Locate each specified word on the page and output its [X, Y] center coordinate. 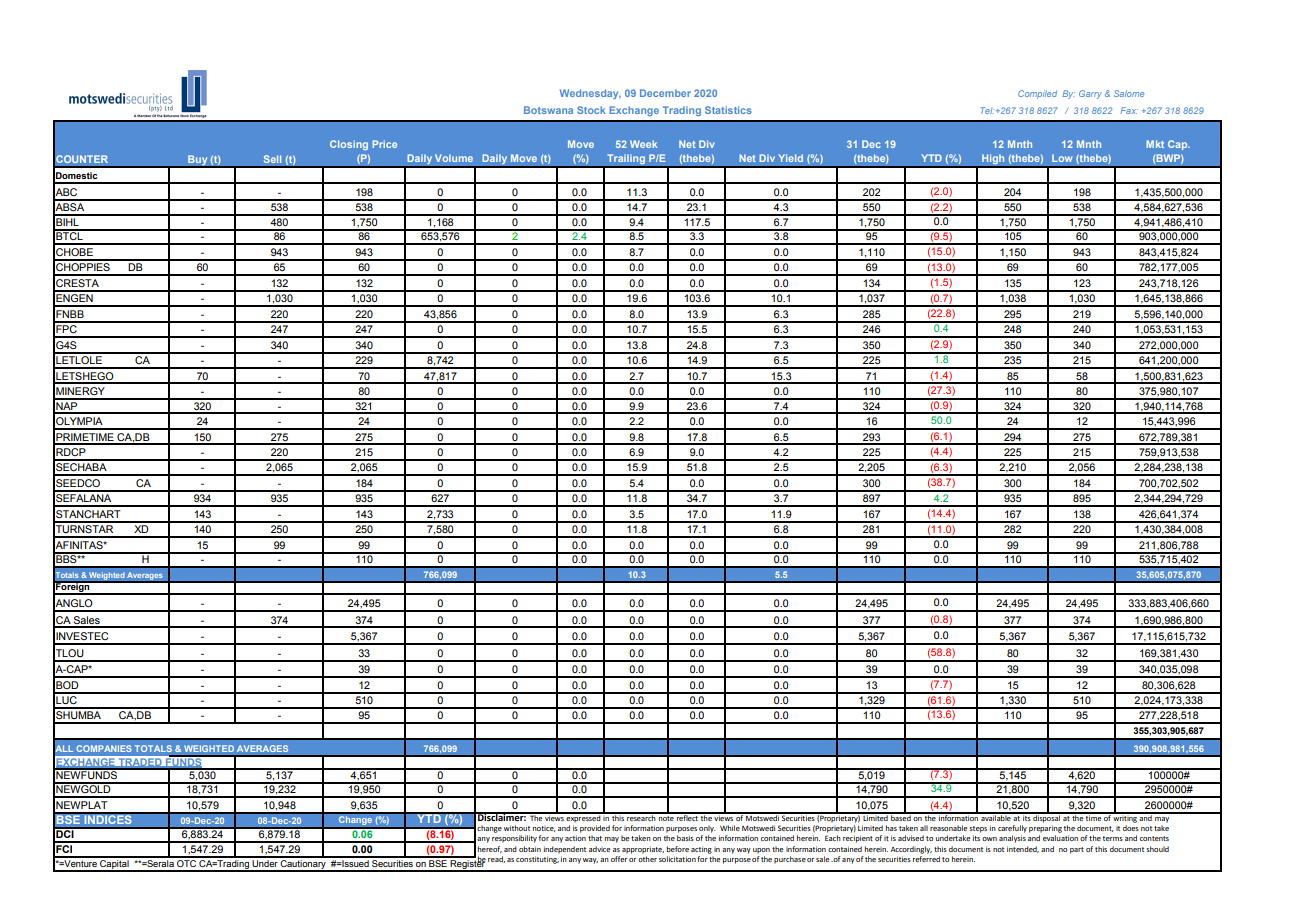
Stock [591, 110]
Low [1062, 158]
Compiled [1037, 94]
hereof [490, 849]
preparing [1045, 829]
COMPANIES [104, 748]
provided [595, 829]
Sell [272, 159]
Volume [454, 158]
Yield [791, 158]
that [595, 838]
